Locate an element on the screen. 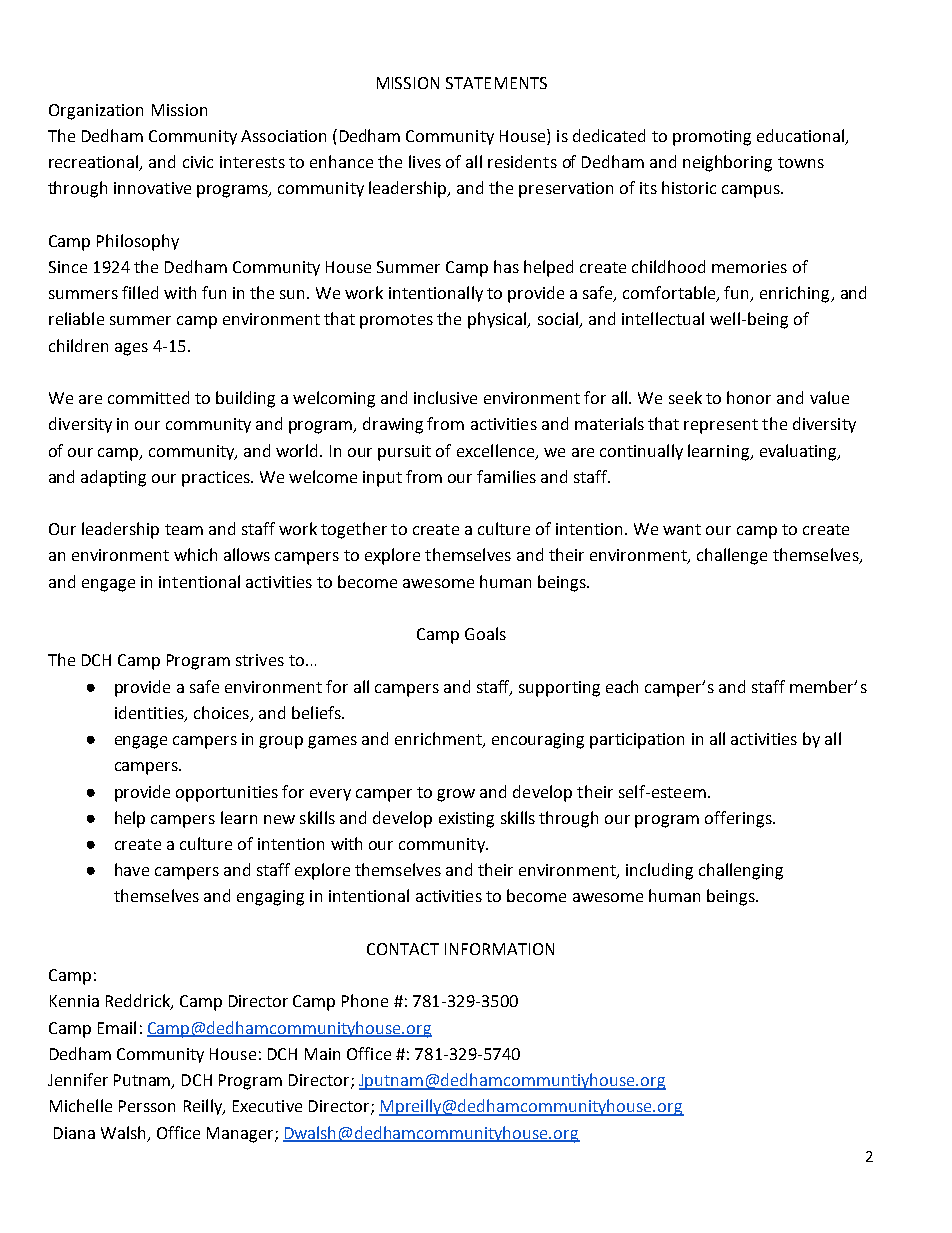  Persson is located at coordinates (147, 1106).
